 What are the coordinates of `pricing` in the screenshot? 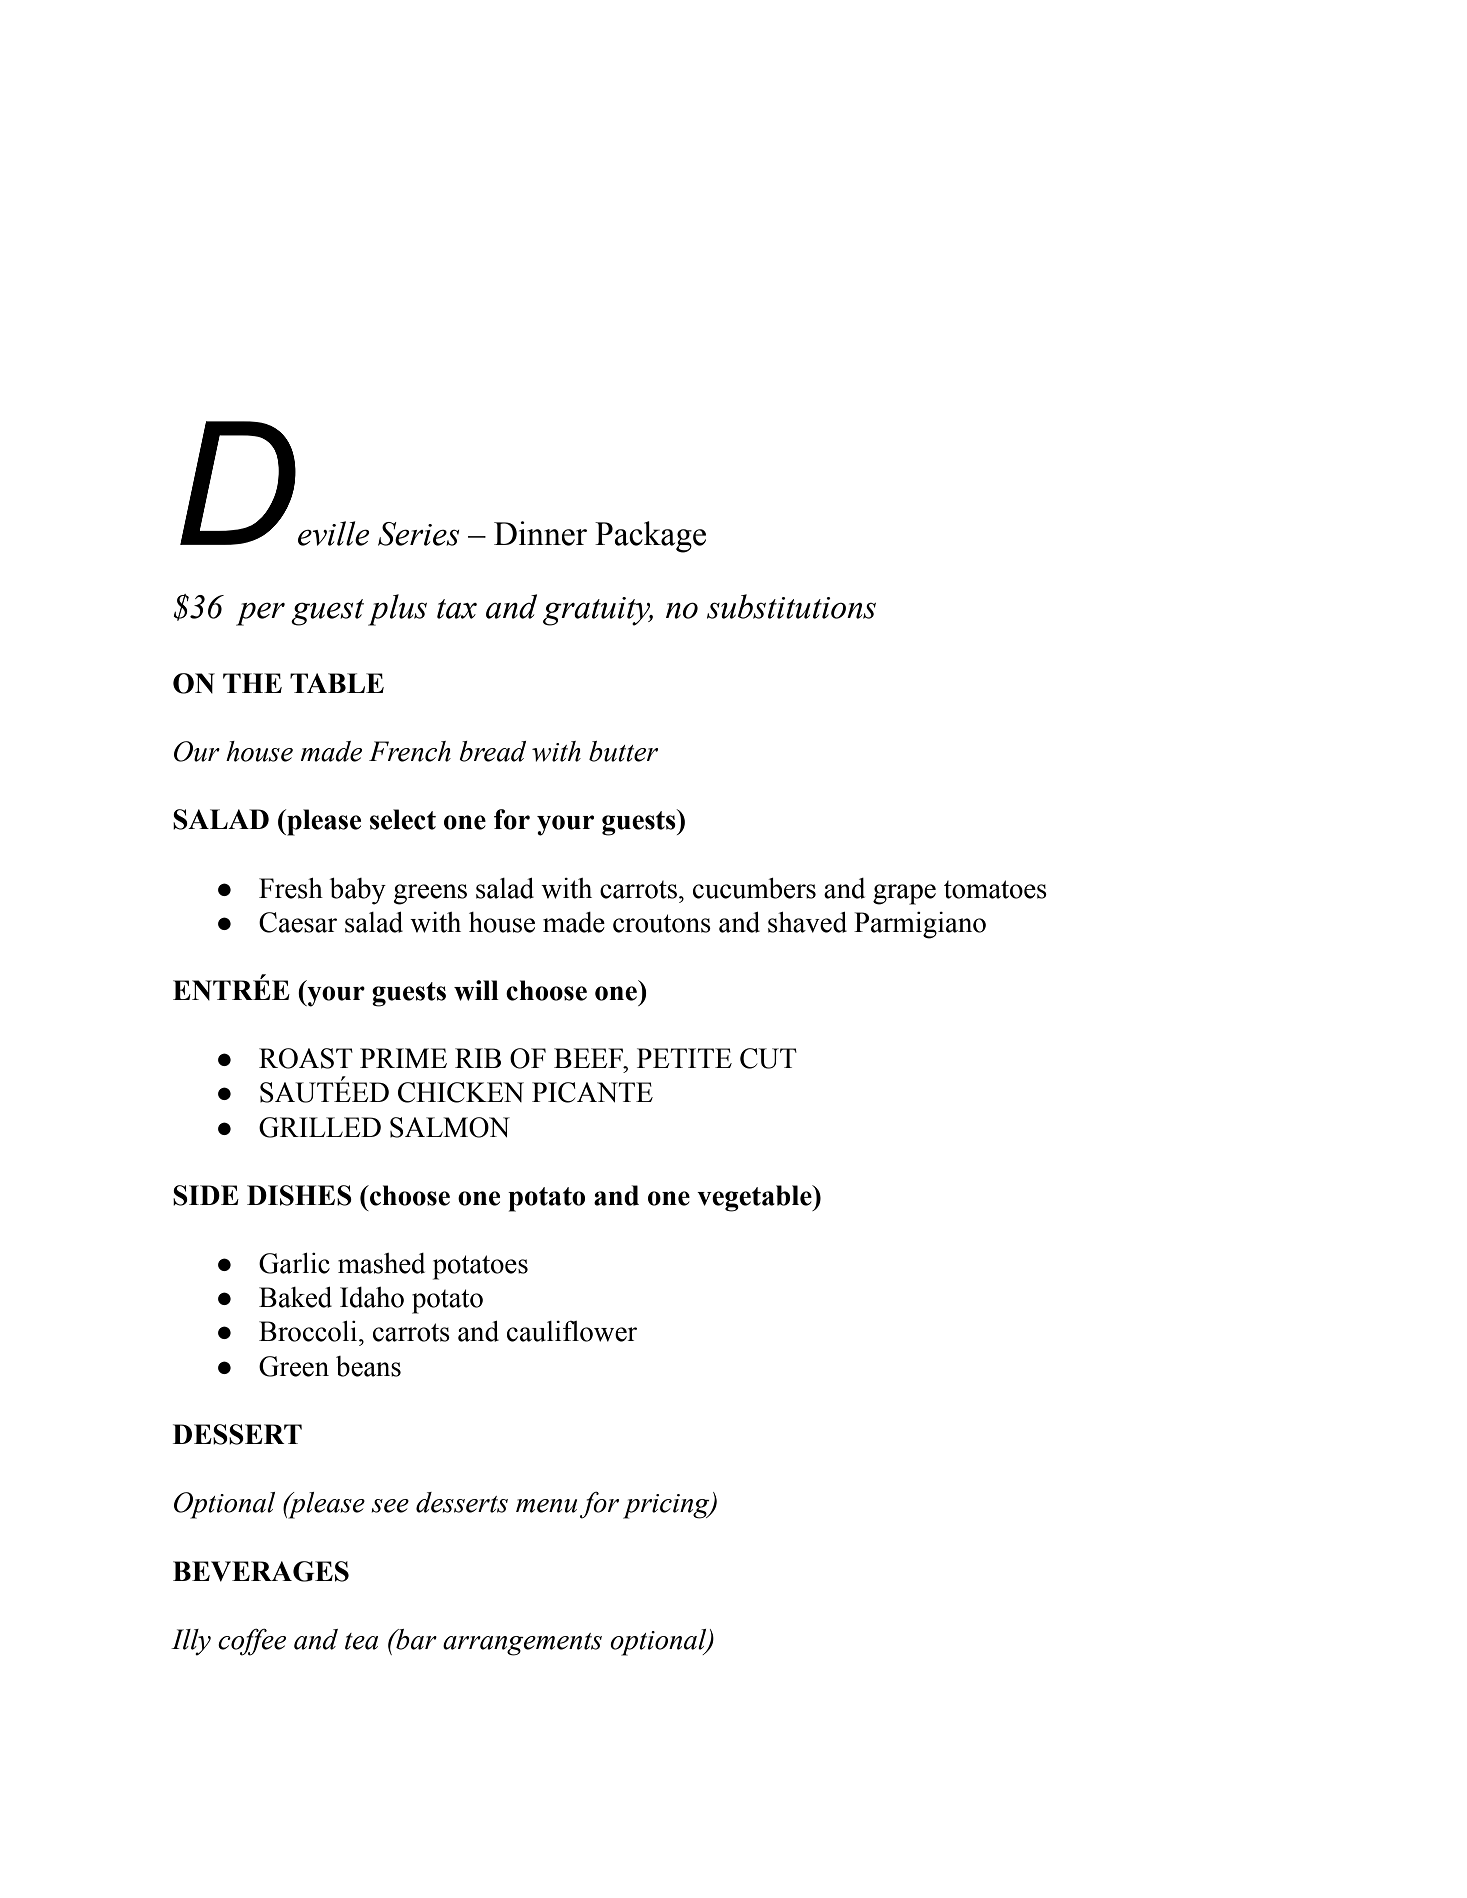 It's located at (667, 1506).
